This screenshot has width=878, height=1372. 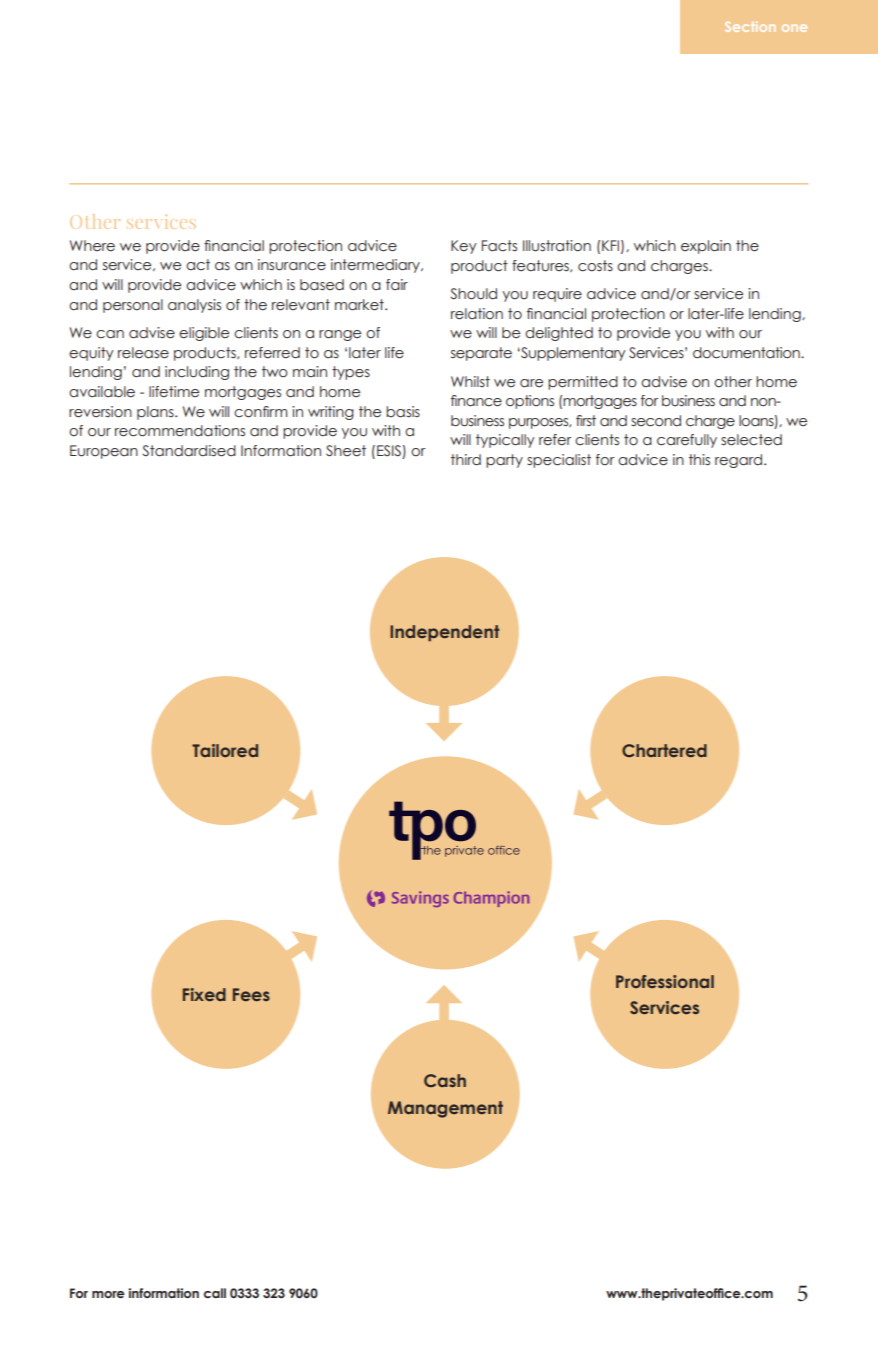 I want to click on relation, so click(x=477, y=314).
